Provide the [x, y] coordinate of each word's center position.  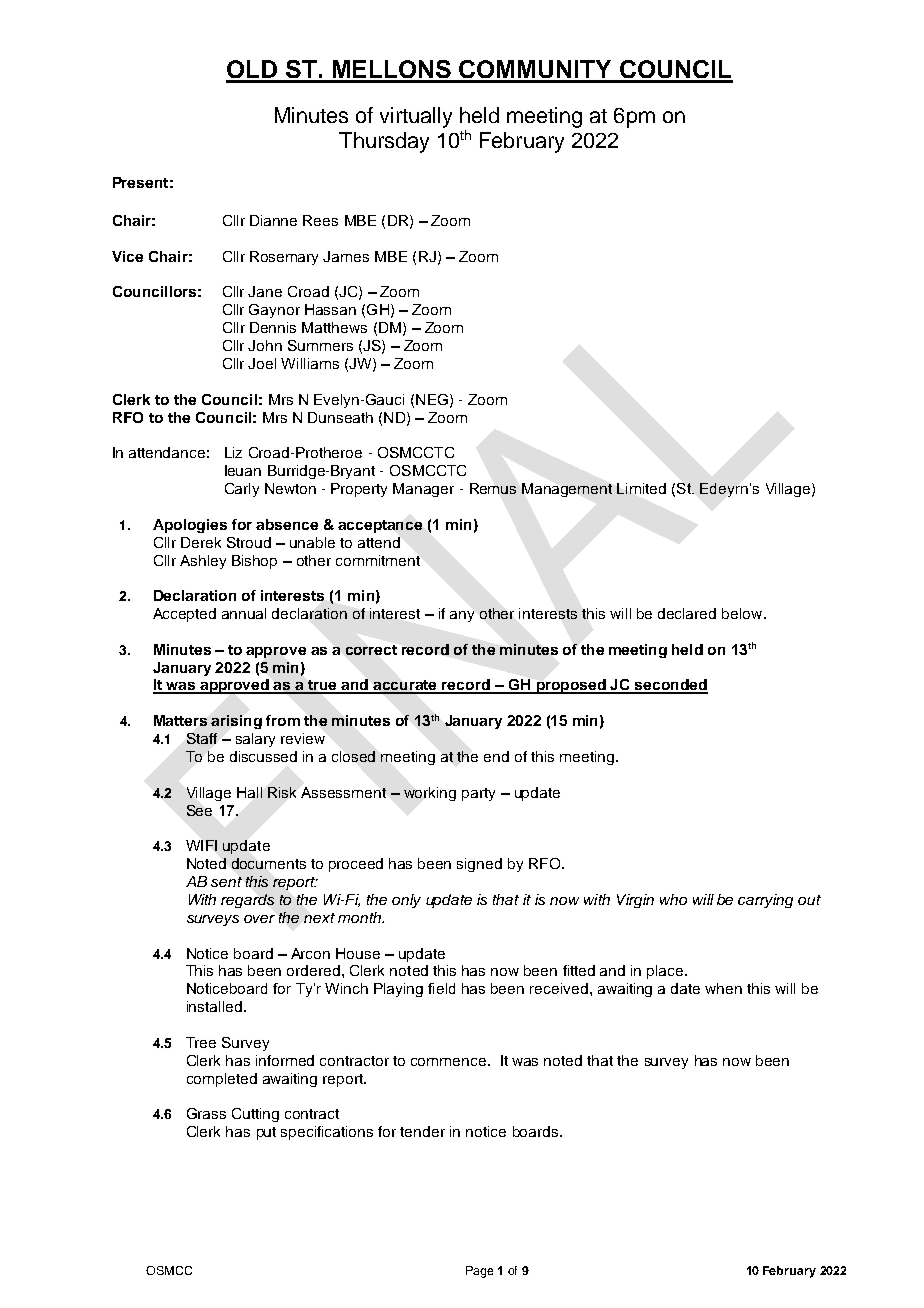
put [266, 1133]
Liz [233, 452]
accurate [406, 686]
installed [214, 1006]
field [441, 988]
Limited [641, 488]
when [723, 988]
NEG [432, 399]
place [666, 972]
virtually [416, 117]
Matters [180, 720]
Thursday [384, 142]
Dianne [273, 220]
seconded [670, 686]
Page [479, 1272]
